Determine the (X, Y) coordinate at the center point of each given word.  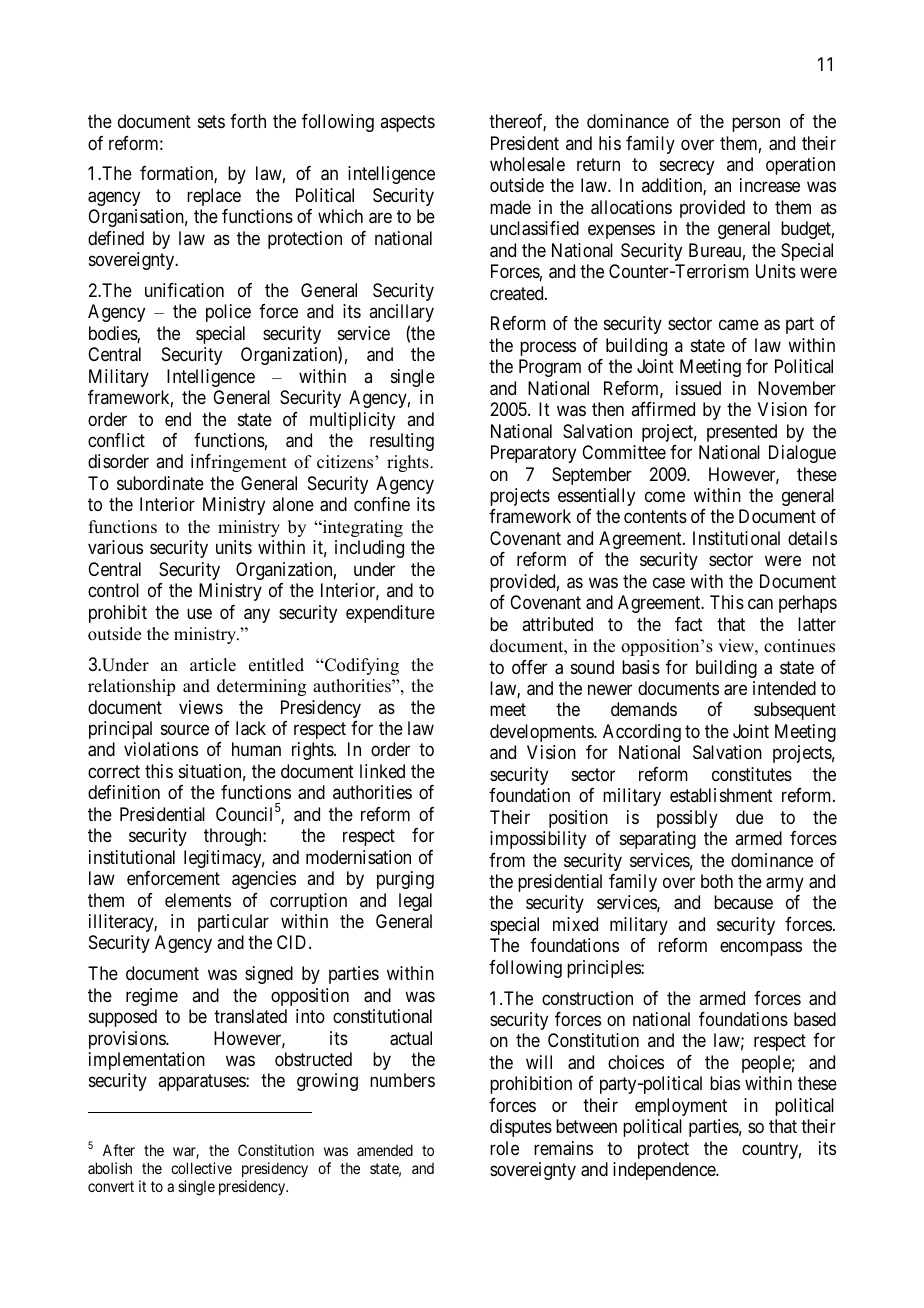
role (504, 1148)
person (756, 125)
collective (201, 1168)
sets (211, 121)
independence (665, 1171)
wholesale (527, 164)
